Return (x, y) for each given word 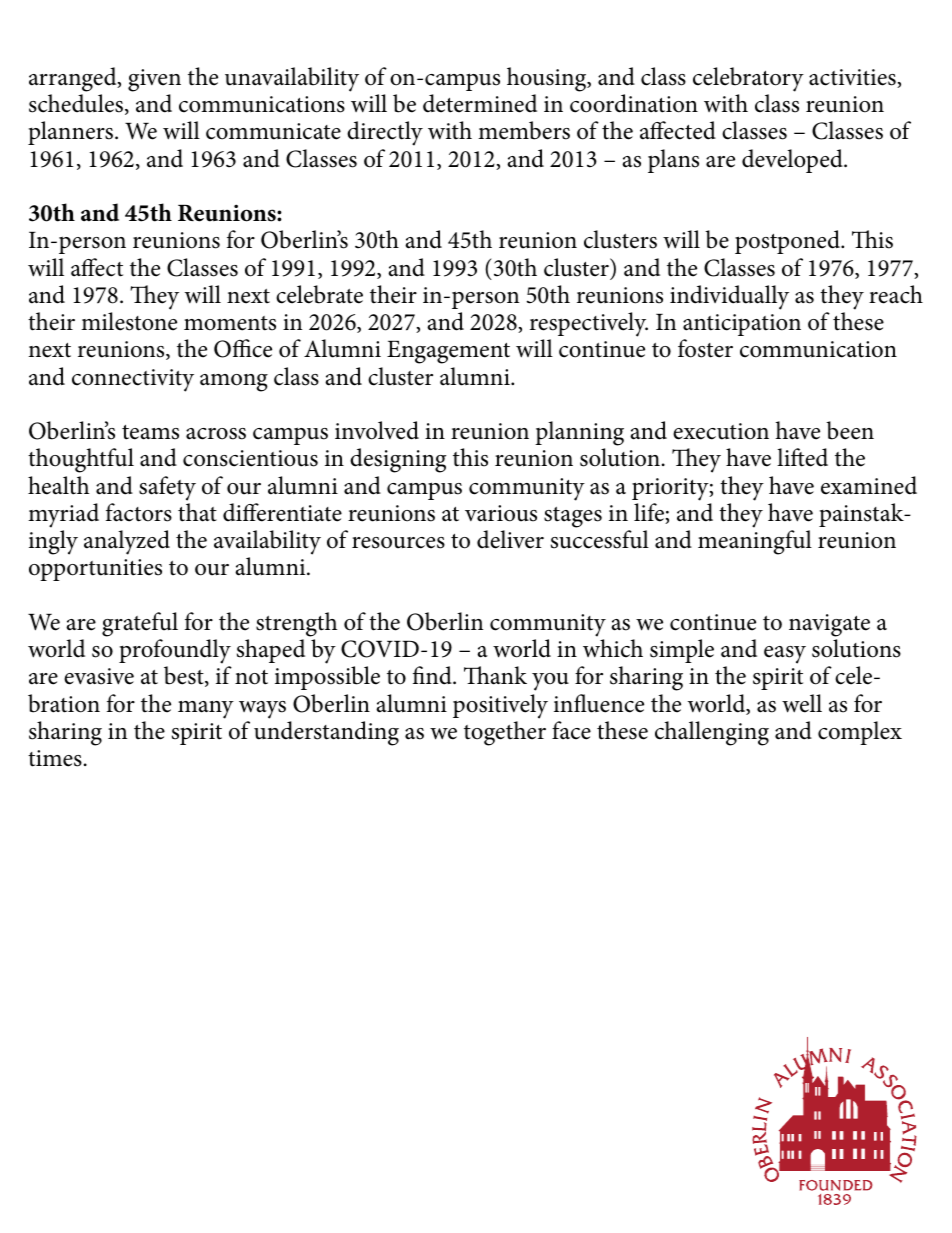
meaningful (755, 542)
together (505, 733)
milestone (129, 321)
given (154, 80)
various (501, 513)
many (206, 710)
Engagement (448, 352)
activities (853, 78)
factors (139, 512)
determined (480, 103)
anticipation (742, 325)
